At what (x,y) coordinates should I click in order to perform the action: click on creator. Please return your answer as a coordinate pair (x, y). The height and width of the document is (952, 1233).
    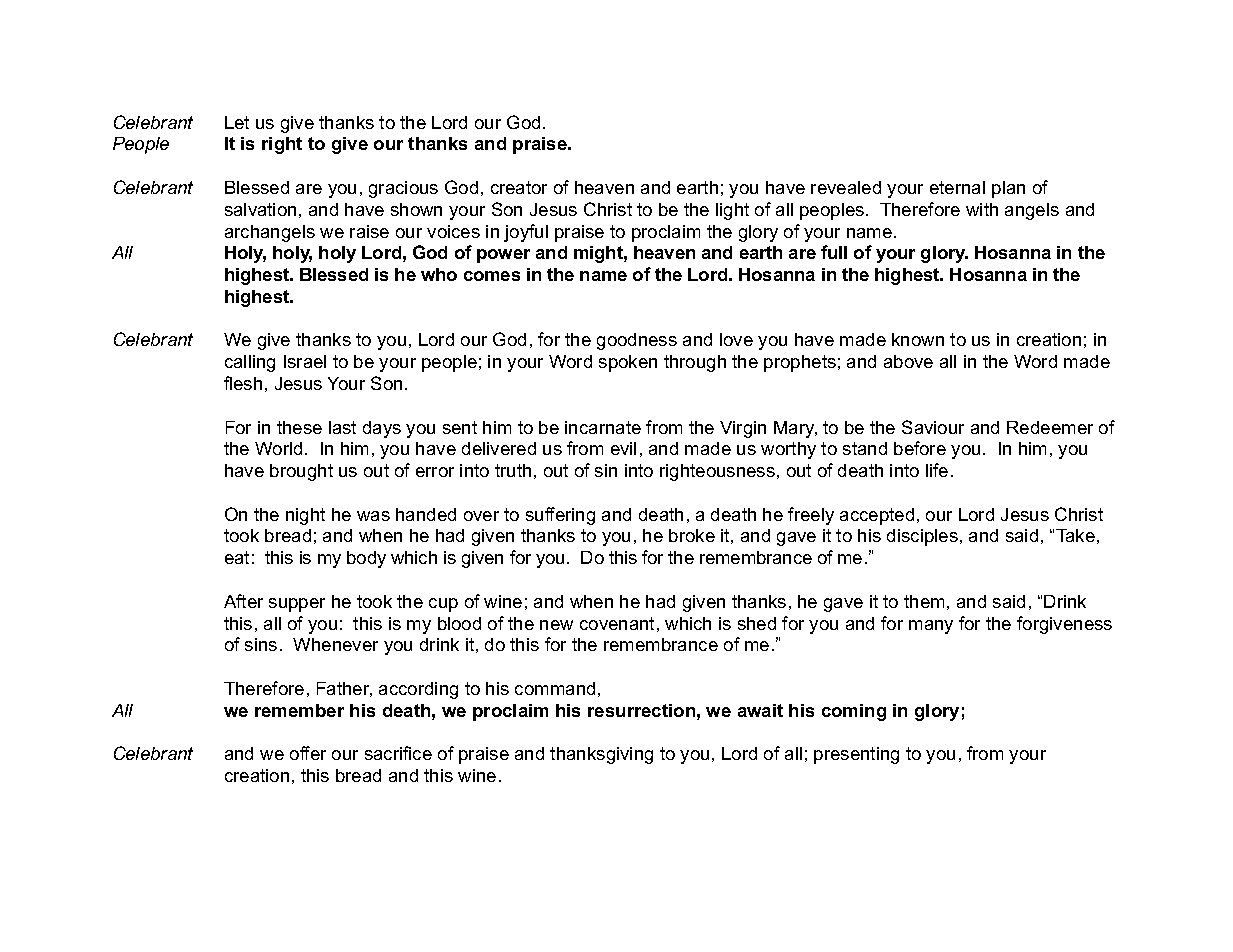
    Looking at the image, I should click on (519, 187).
